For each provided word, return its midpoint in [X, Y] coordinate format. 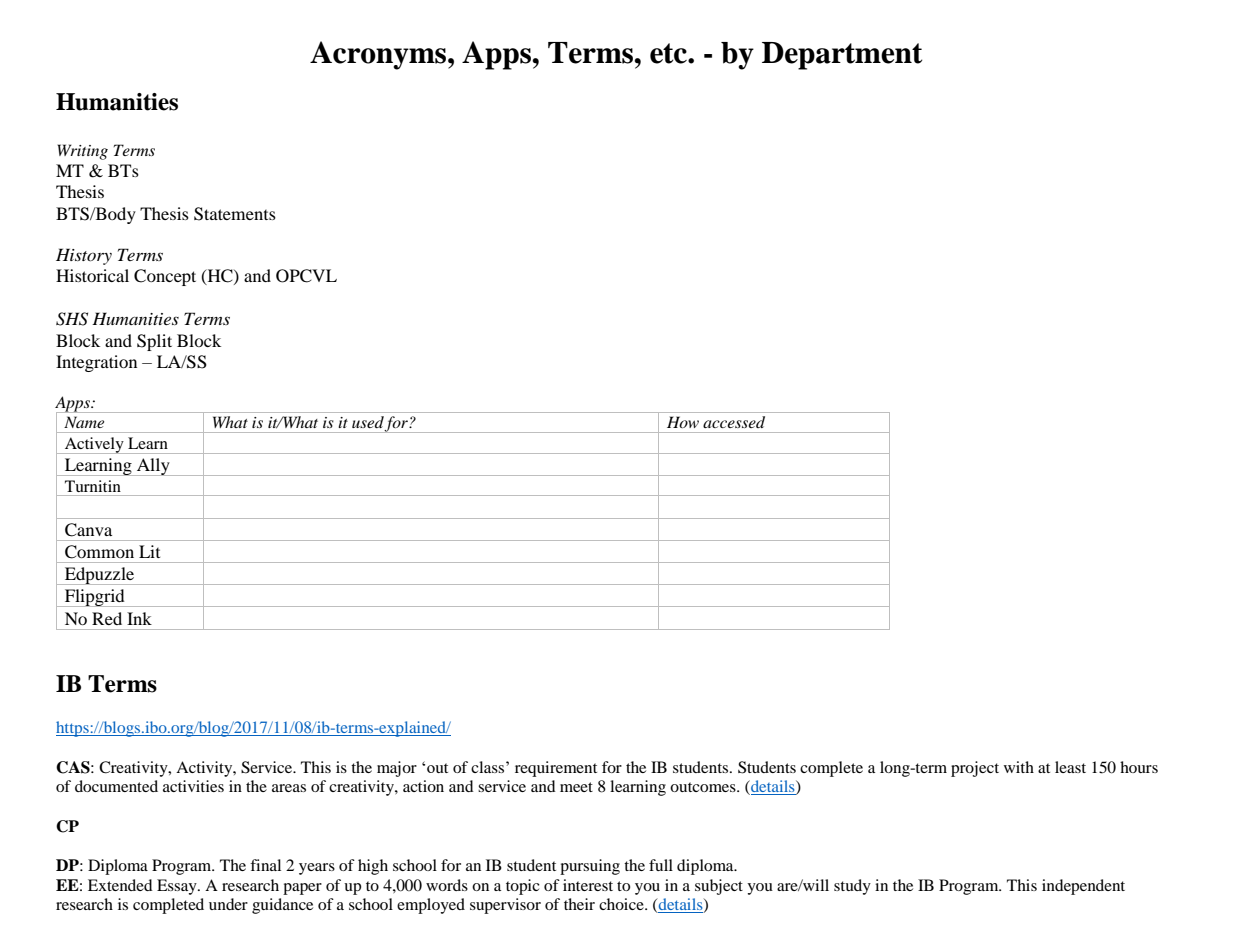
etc [669, 53]
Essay [178, 887]
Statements [235, 214]
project [975, 769]
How [683, 422]
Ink [139, 618]
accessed [734, 422]
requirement [556, 769]
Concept [165, 277]
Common [99, 552]
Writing [82, 152]
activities [193, 786]
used [368, 422]
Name [84, 422]
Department [842, 56]
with [1019, 767]
